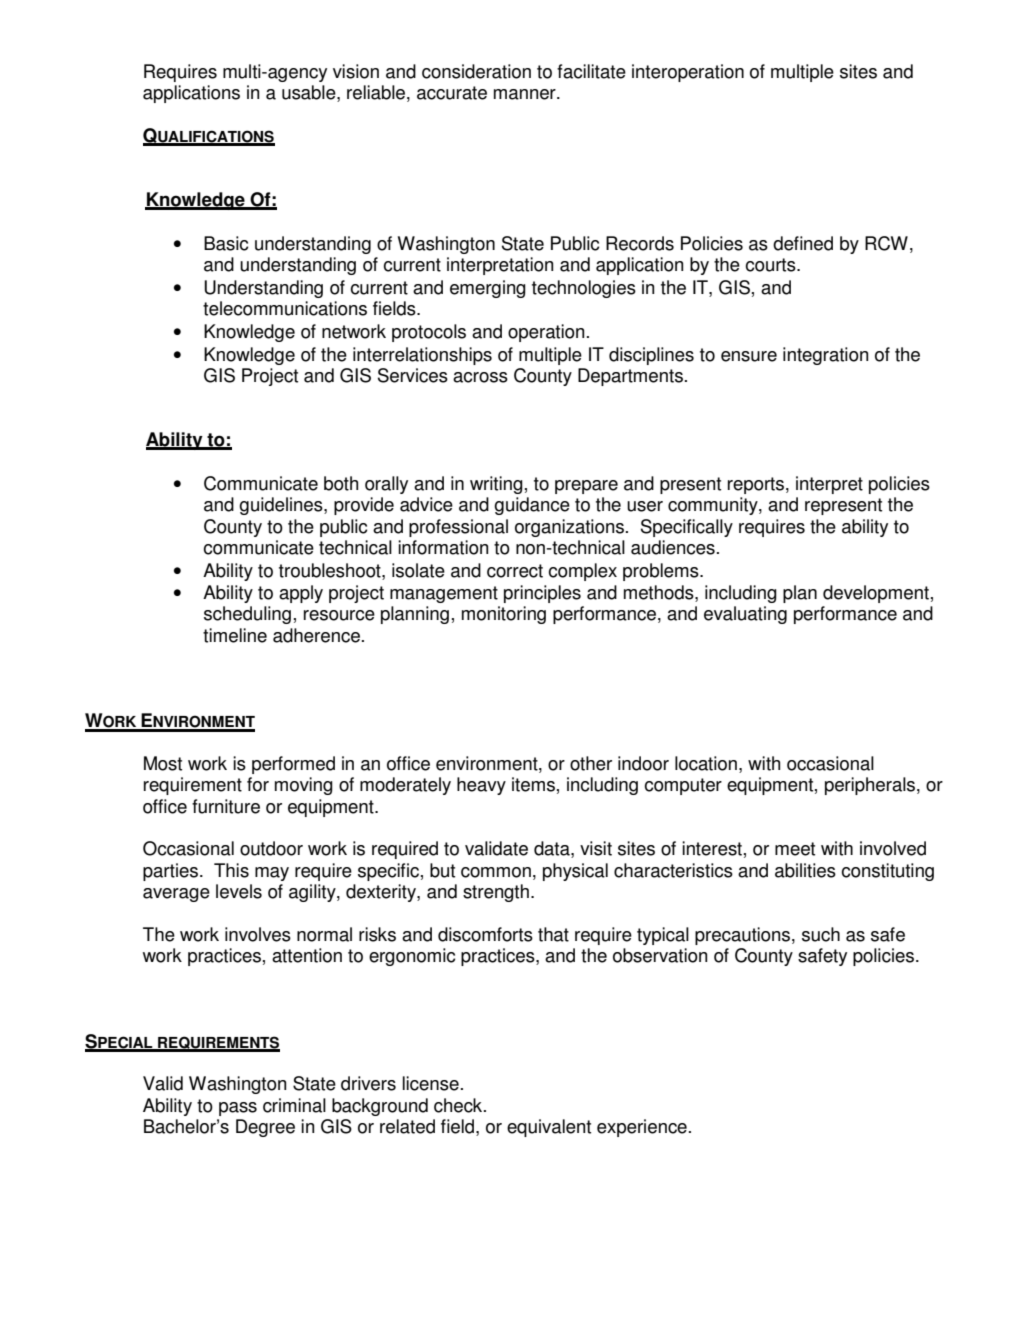 Image resolution: width=1033 pixels, height=1337 pixels. What do you see at coordinates (795, 849) in the page?
I see `meet` at bounding box center [795, 849].
